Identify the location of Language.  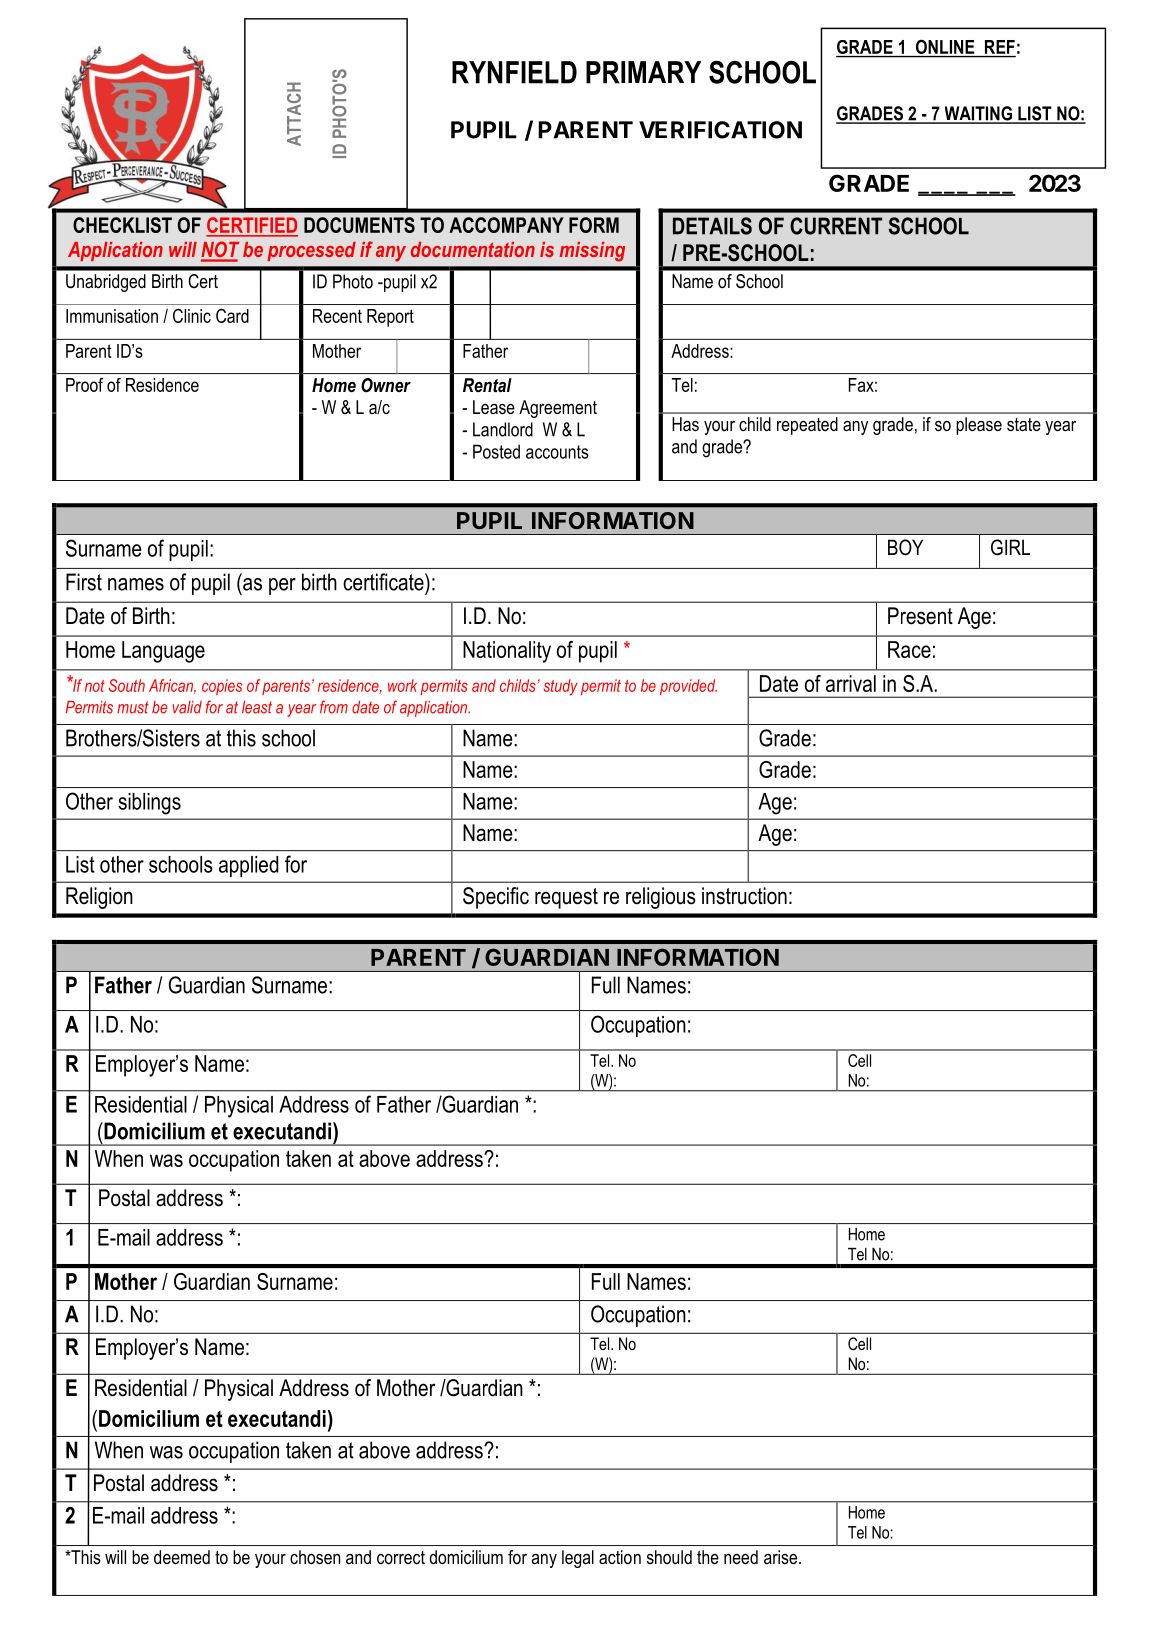
(163, 652).
